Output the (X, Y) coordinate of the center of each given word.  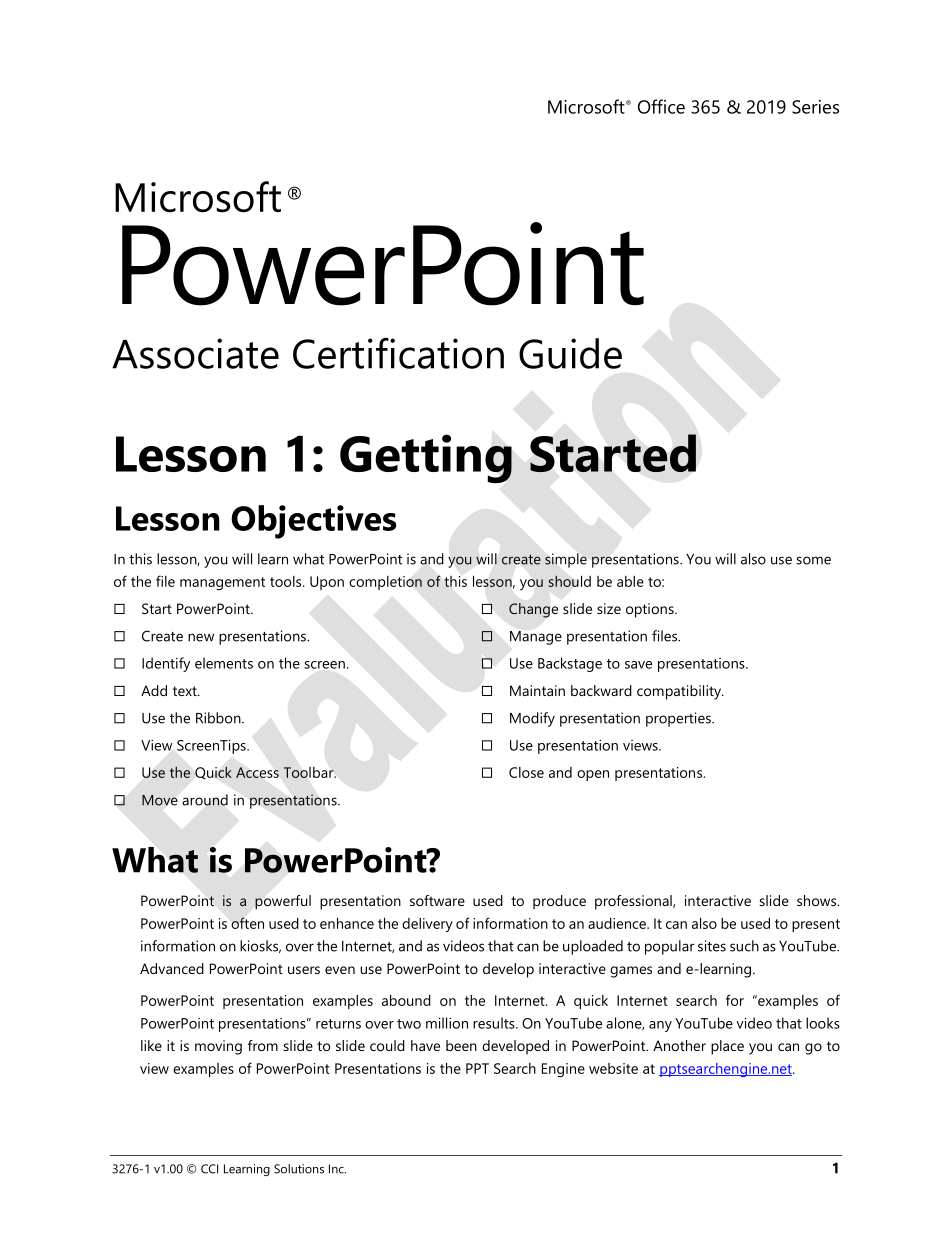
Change (533, 610)
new (201, 637)
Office (661, 106)
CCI (209, 1169)
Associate (195, 353)
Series (815, 107)
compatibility (680, 692)
